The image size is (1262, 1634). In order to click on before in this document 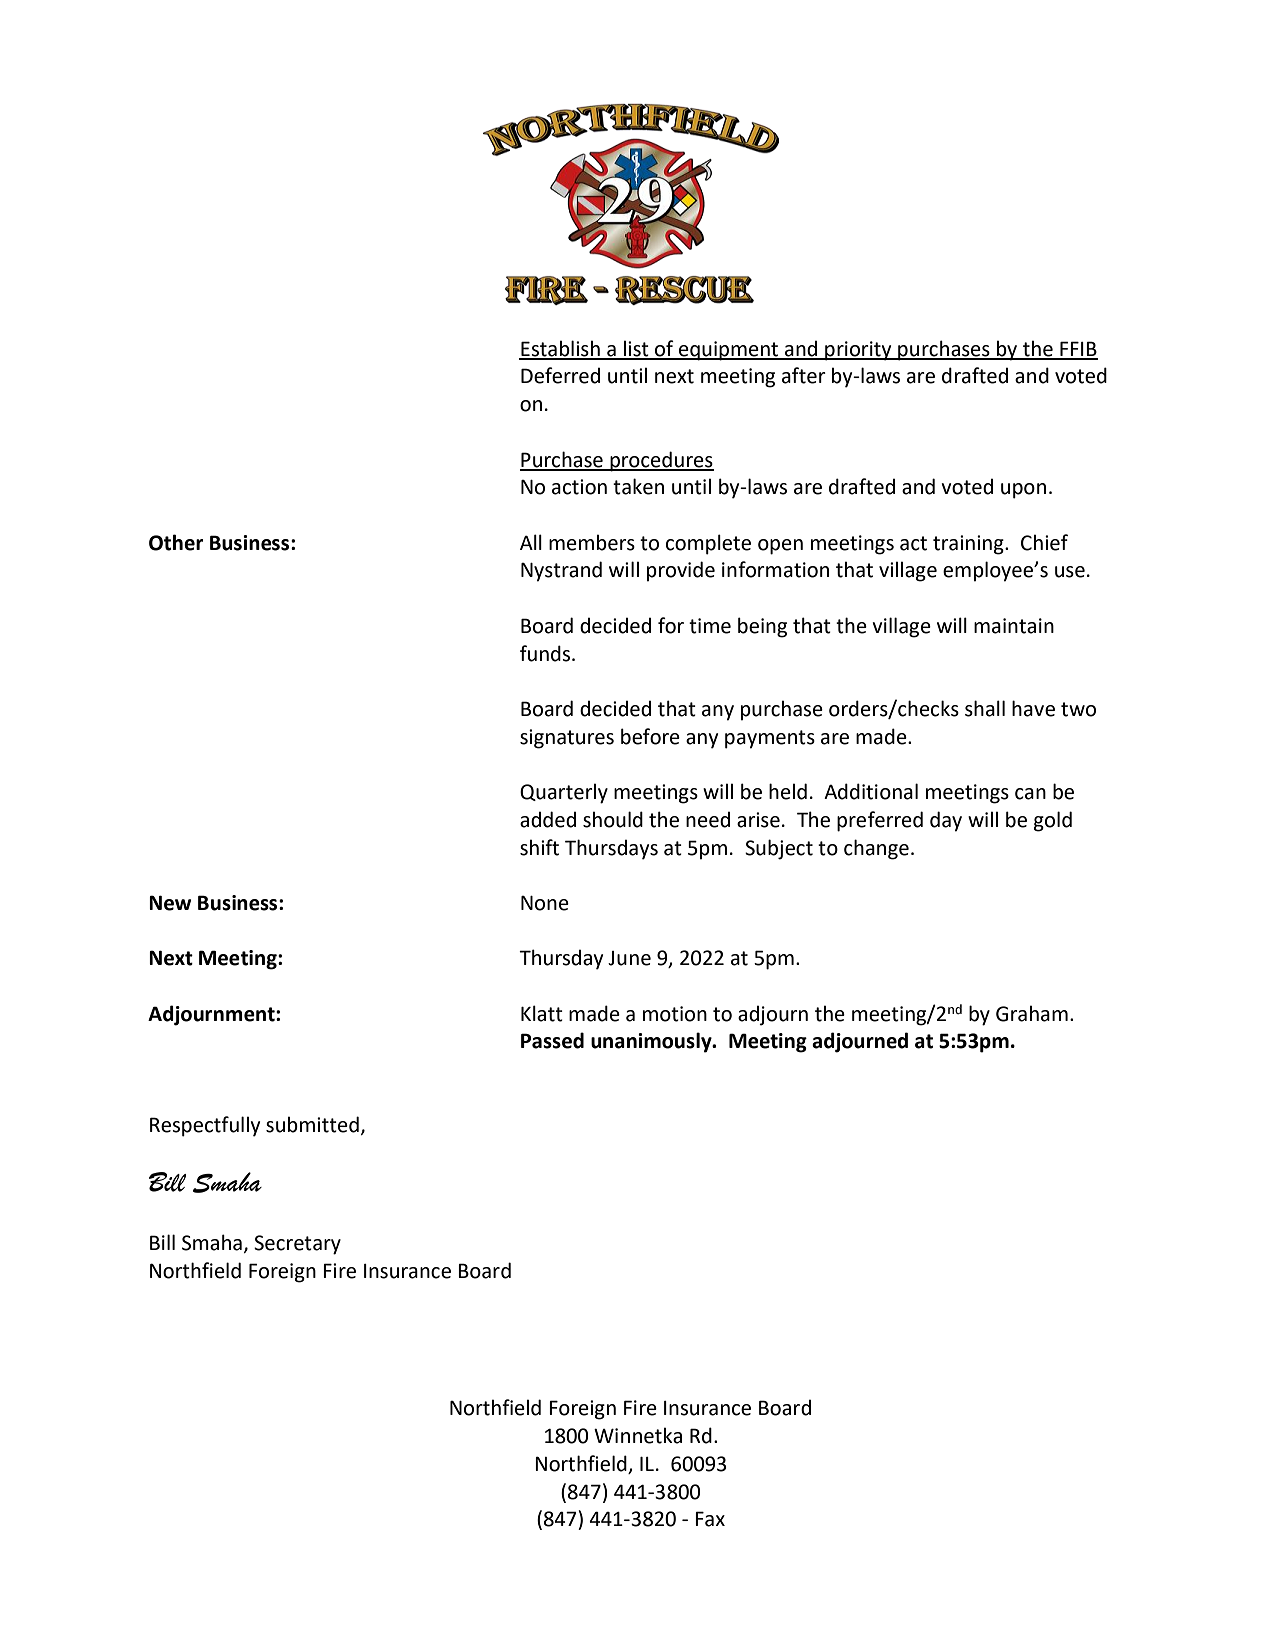, I will do `click(650, 736)`.
